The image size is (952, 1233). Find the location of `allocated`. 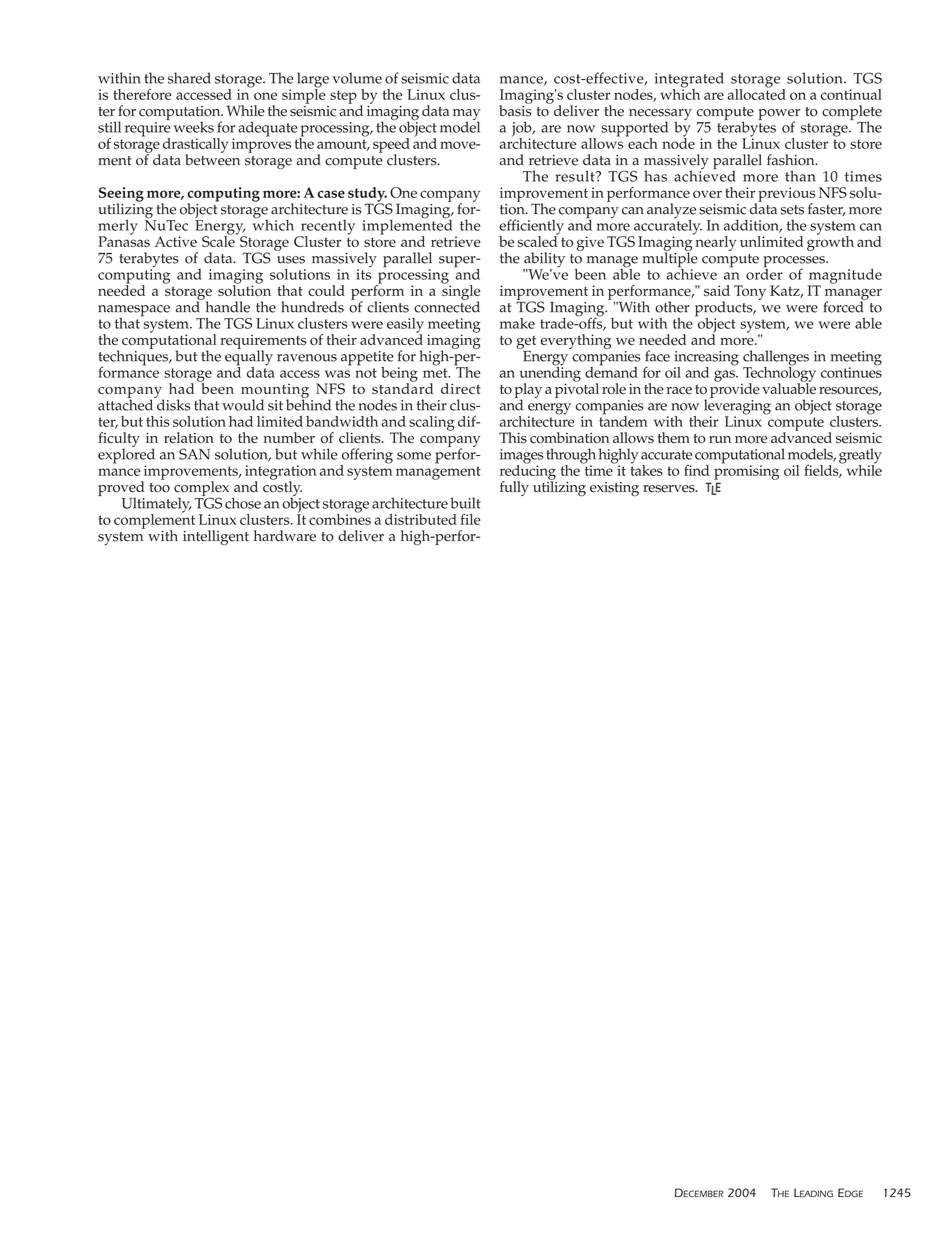

allocated is located at coordinates (757, 93).
